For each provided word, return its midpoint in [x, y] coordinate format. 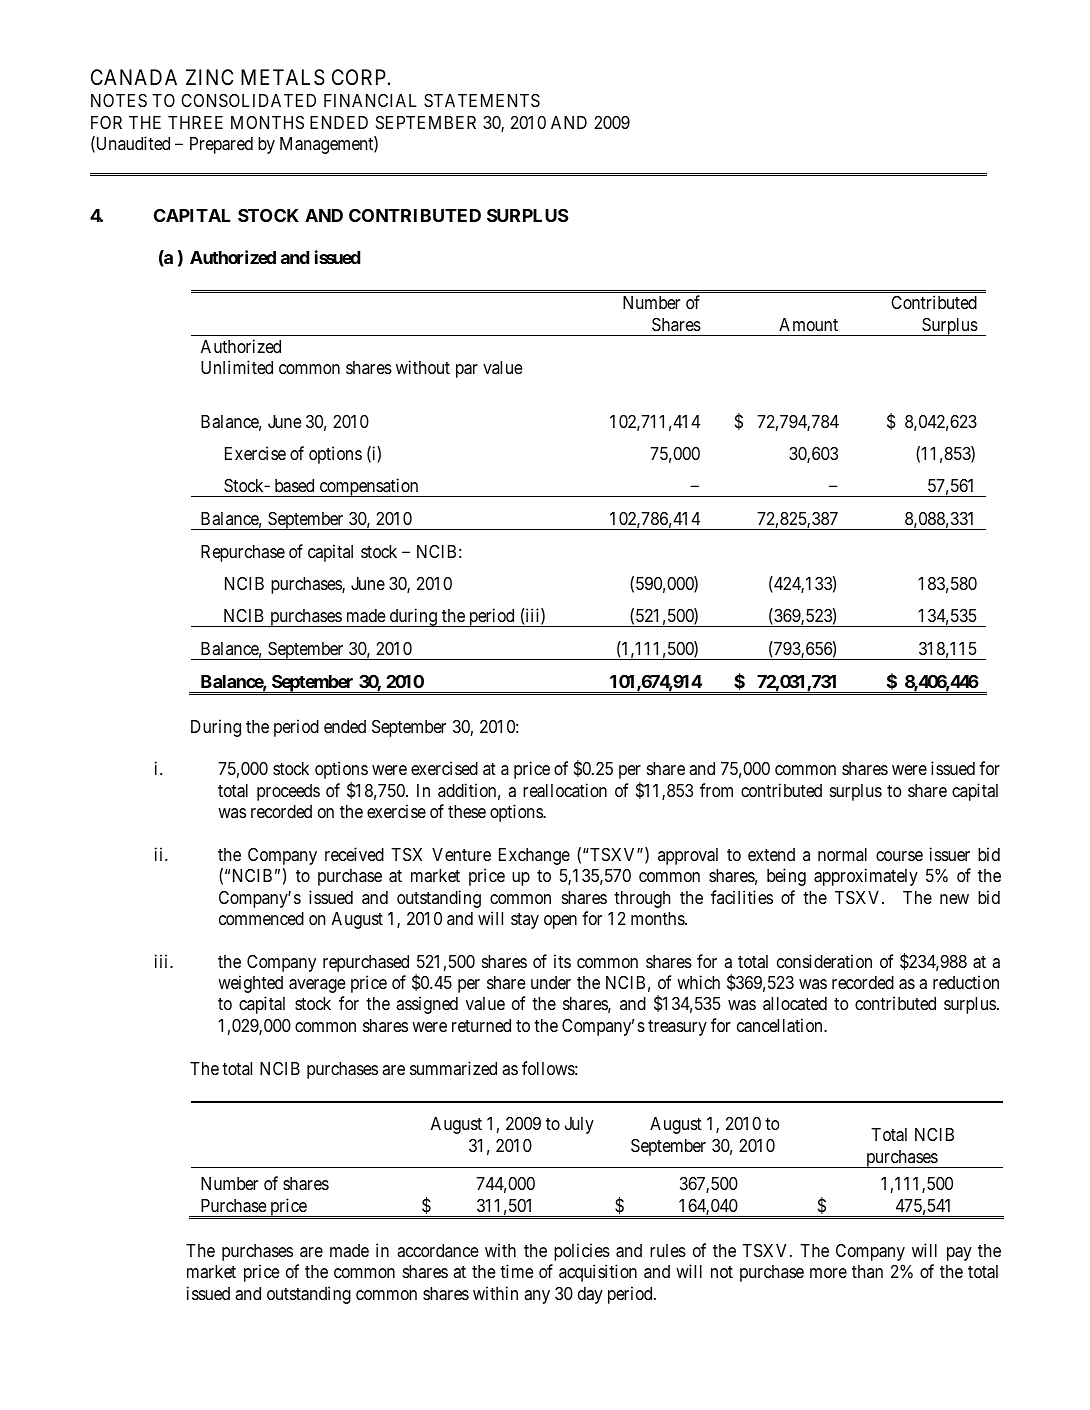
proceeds [288, 792]
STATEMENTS [482, 101]
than [867, 1271]
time [517, 1271]
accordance [438, 1250]
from [716, 790]
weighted [250, 984]
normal [842, 854]
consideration [824, 961]
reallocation [565, 790]
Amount [808, 324]
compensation [369, 487]
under [551, 982]
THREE [195, 122]
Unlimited [237, 367]
